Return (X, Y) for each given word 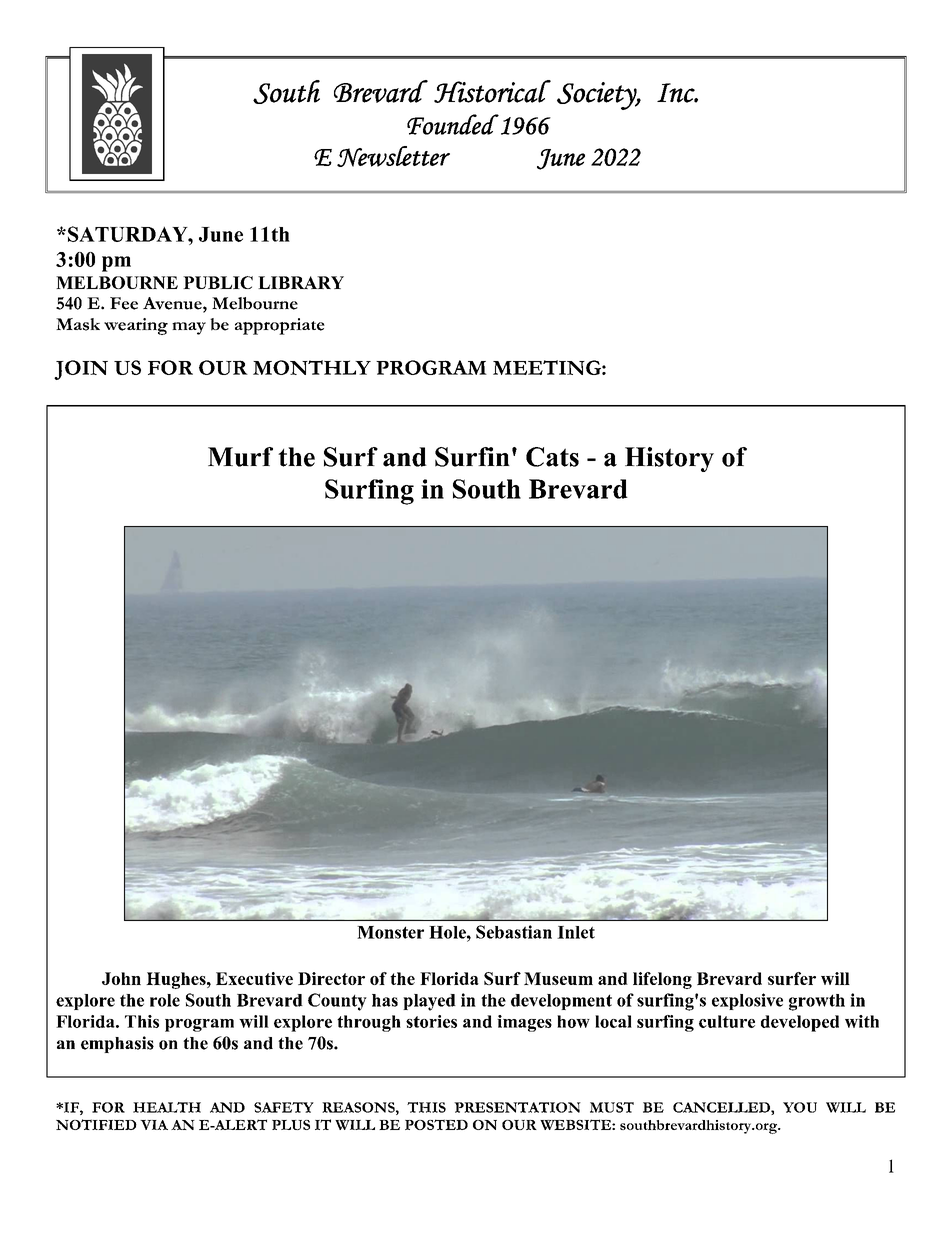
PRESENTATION (517, 1107)
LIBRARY (301, 282)
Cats (552, 457)
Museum (558, 978)
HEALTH (167, 1107)
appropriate (280, 326)
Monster (390, 932)
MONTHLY (312, 367)
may (189, 328)
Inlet (576, 932)
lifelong (662, 980)
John (121, 978)
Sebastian (514, 932)
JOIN (81, 370)
